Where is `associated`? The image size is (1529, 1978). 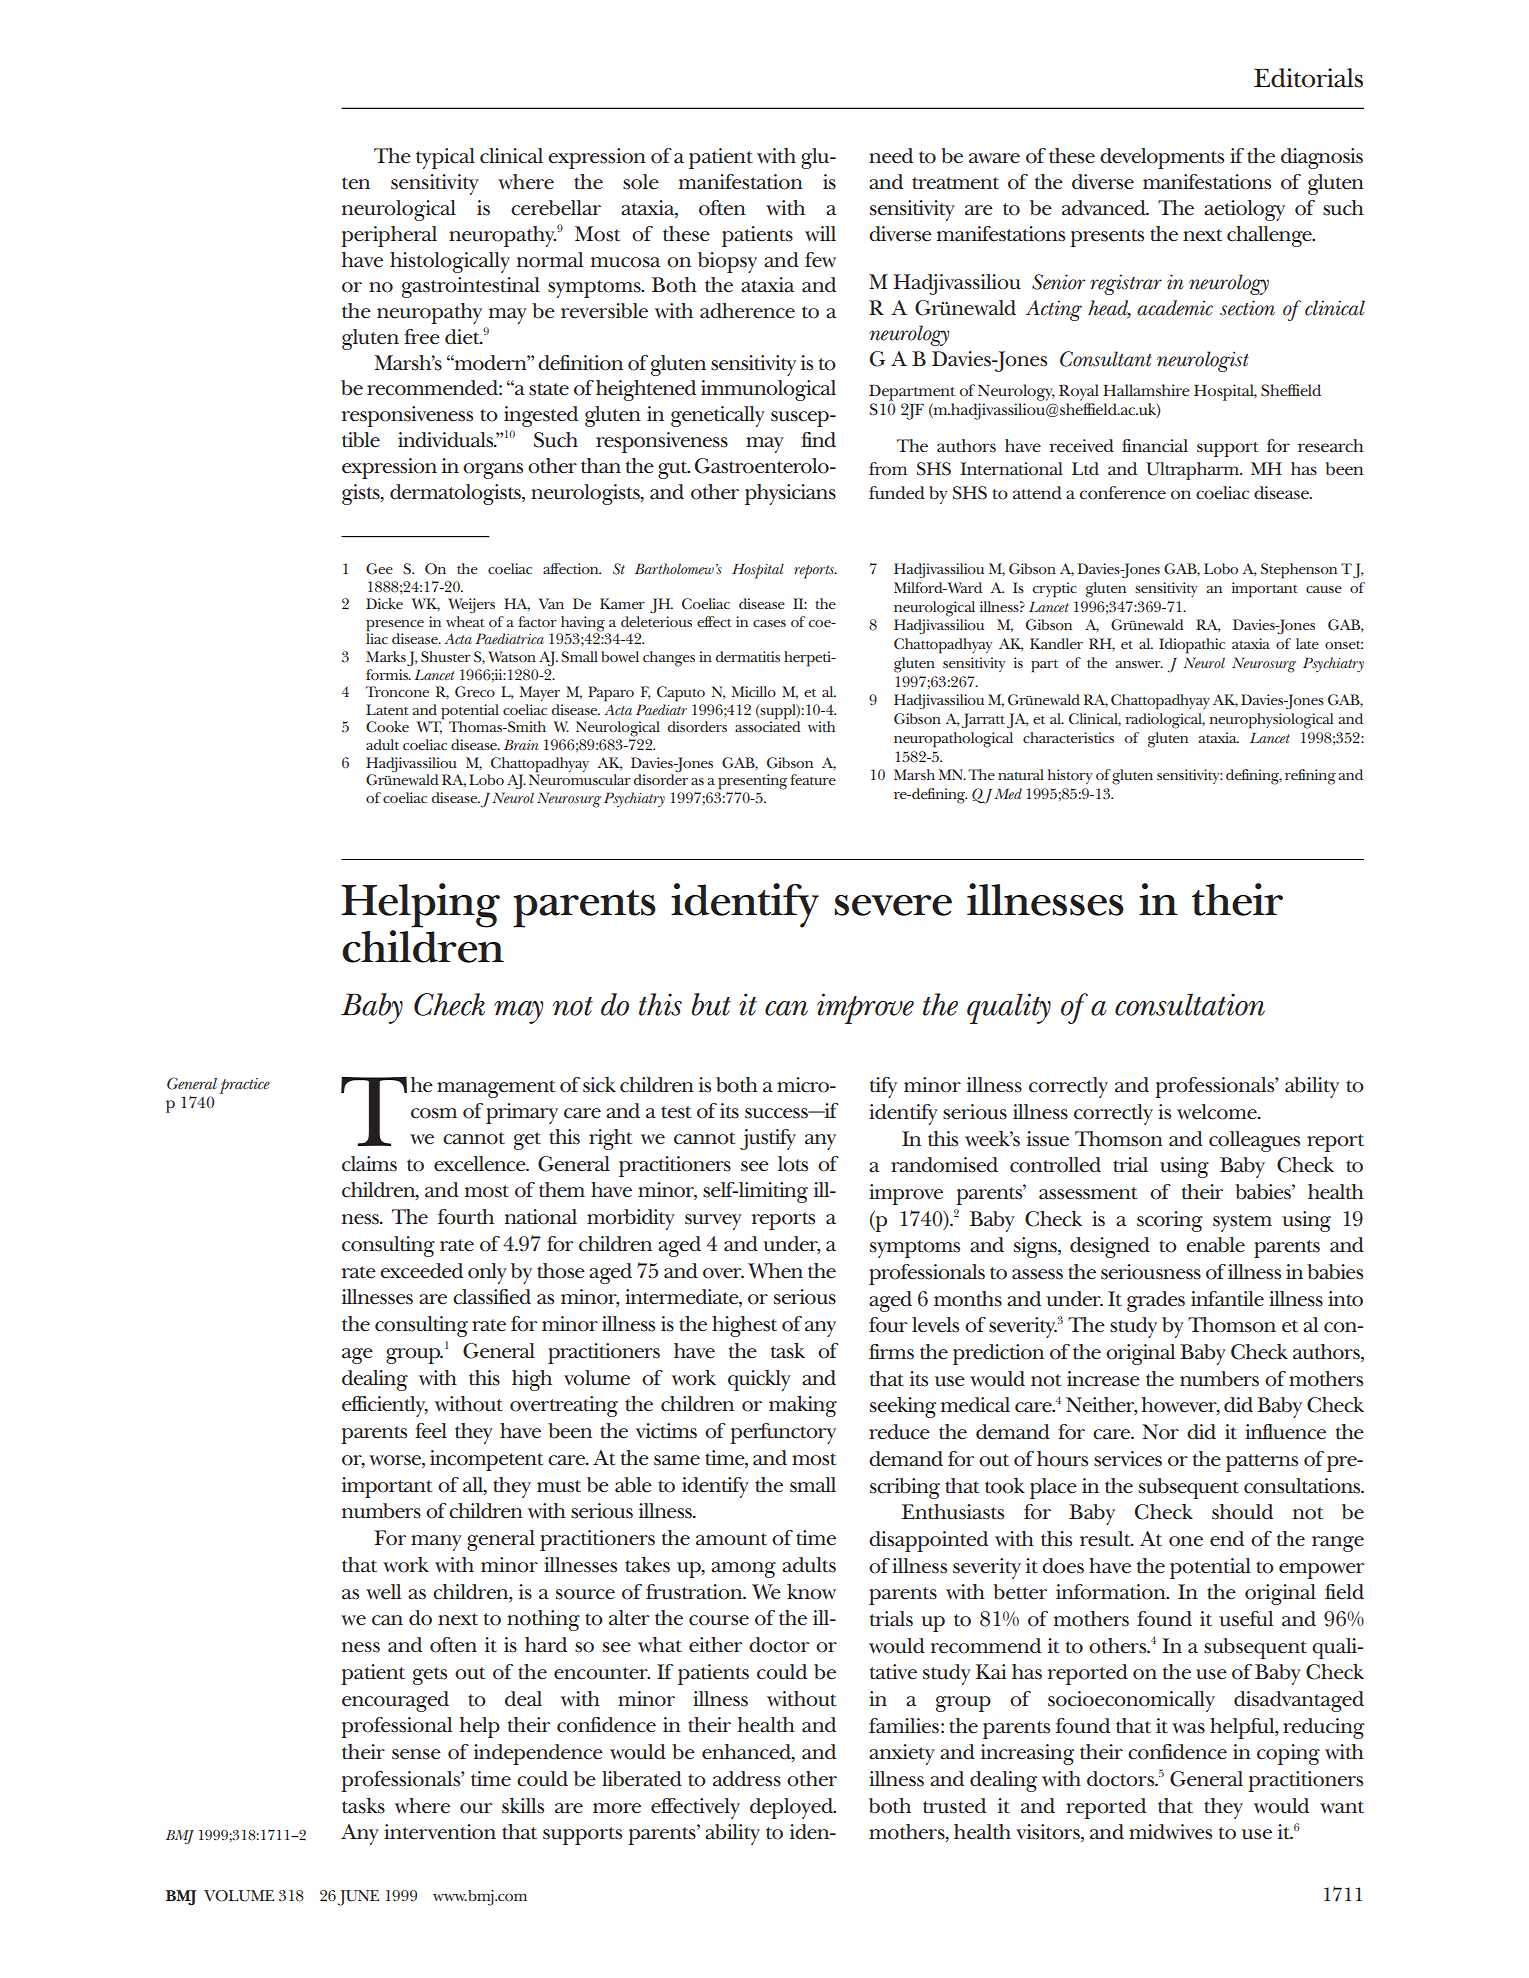
associated is located at coordinates (768, 725).
